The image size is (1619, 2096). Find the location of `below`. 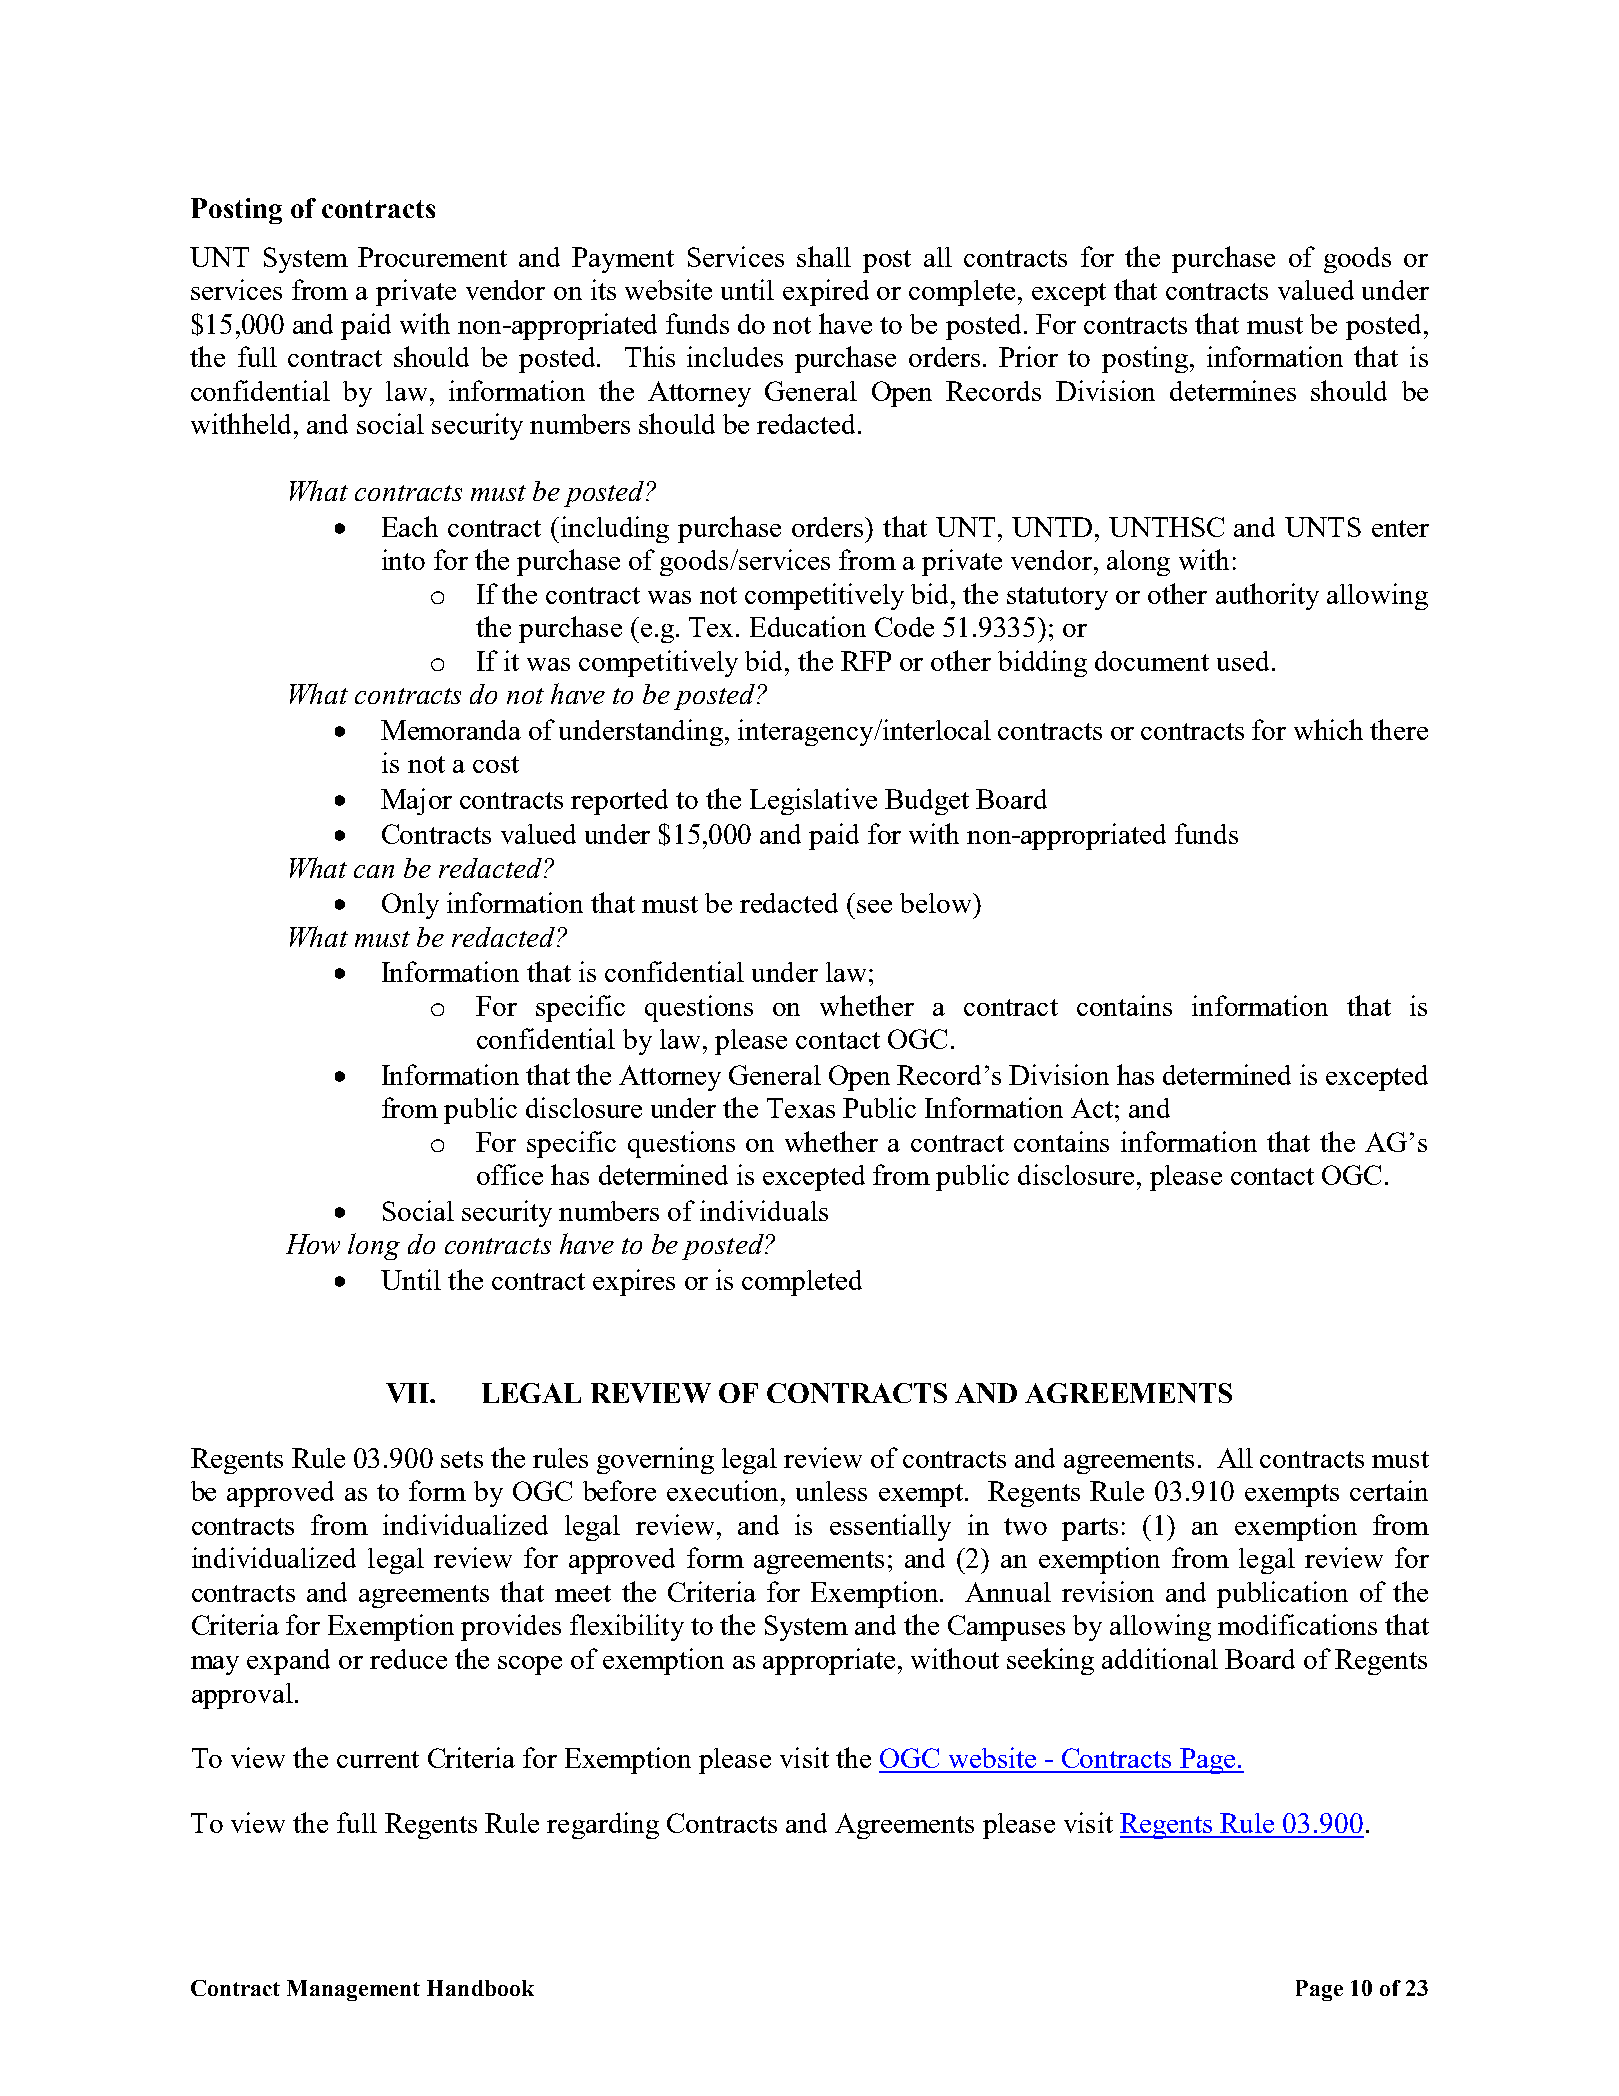

below is located at coordinates (937, 903).
